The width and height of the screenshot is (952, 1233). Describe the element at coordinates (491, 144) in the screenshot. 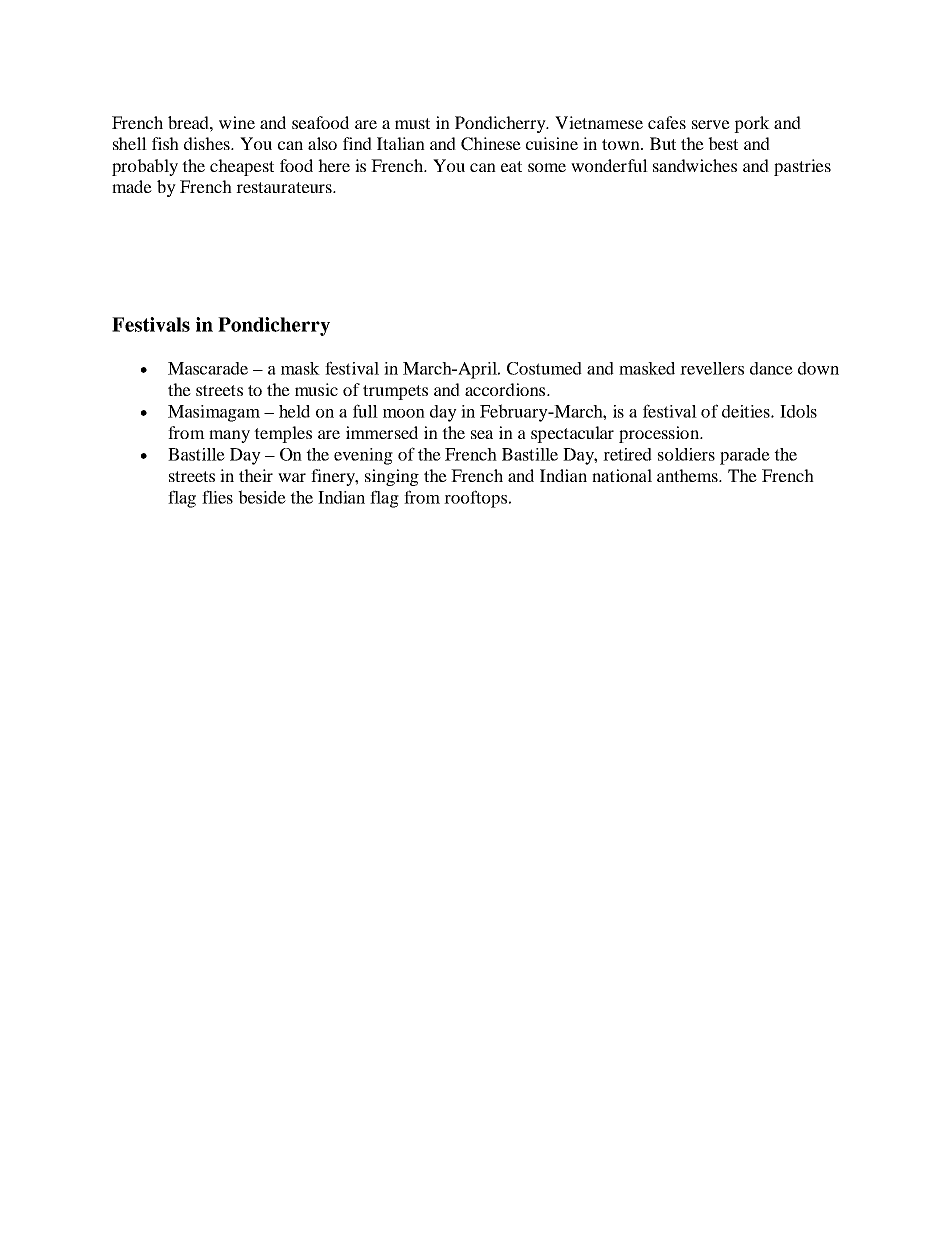

I see `Chinese` at that location.
